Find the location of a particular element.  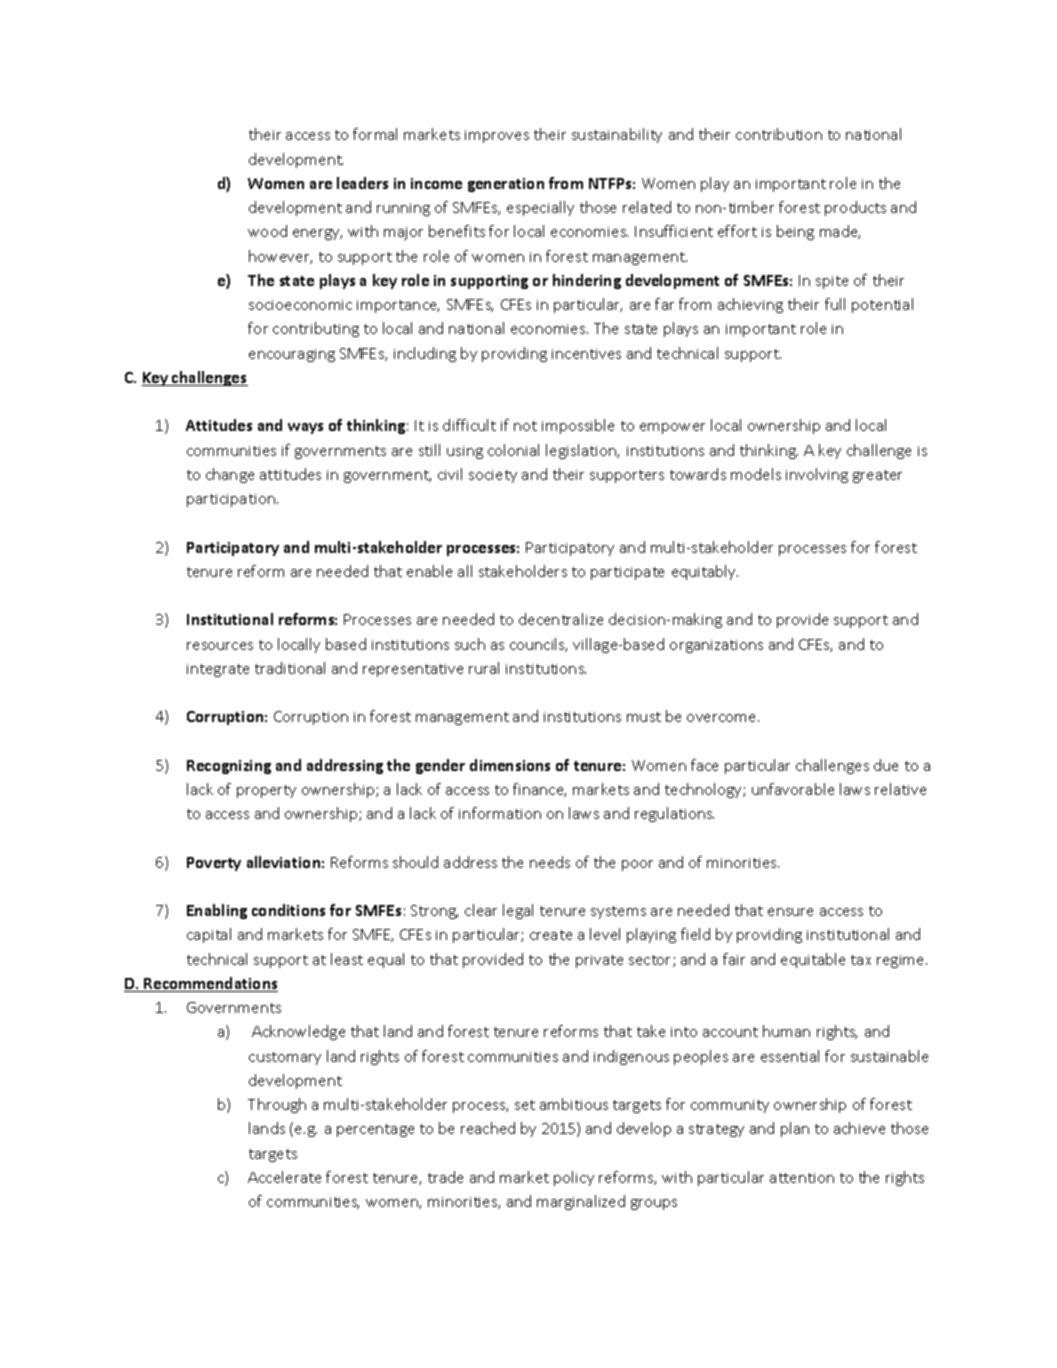

decentralize is located at coordinates (561, 619).
